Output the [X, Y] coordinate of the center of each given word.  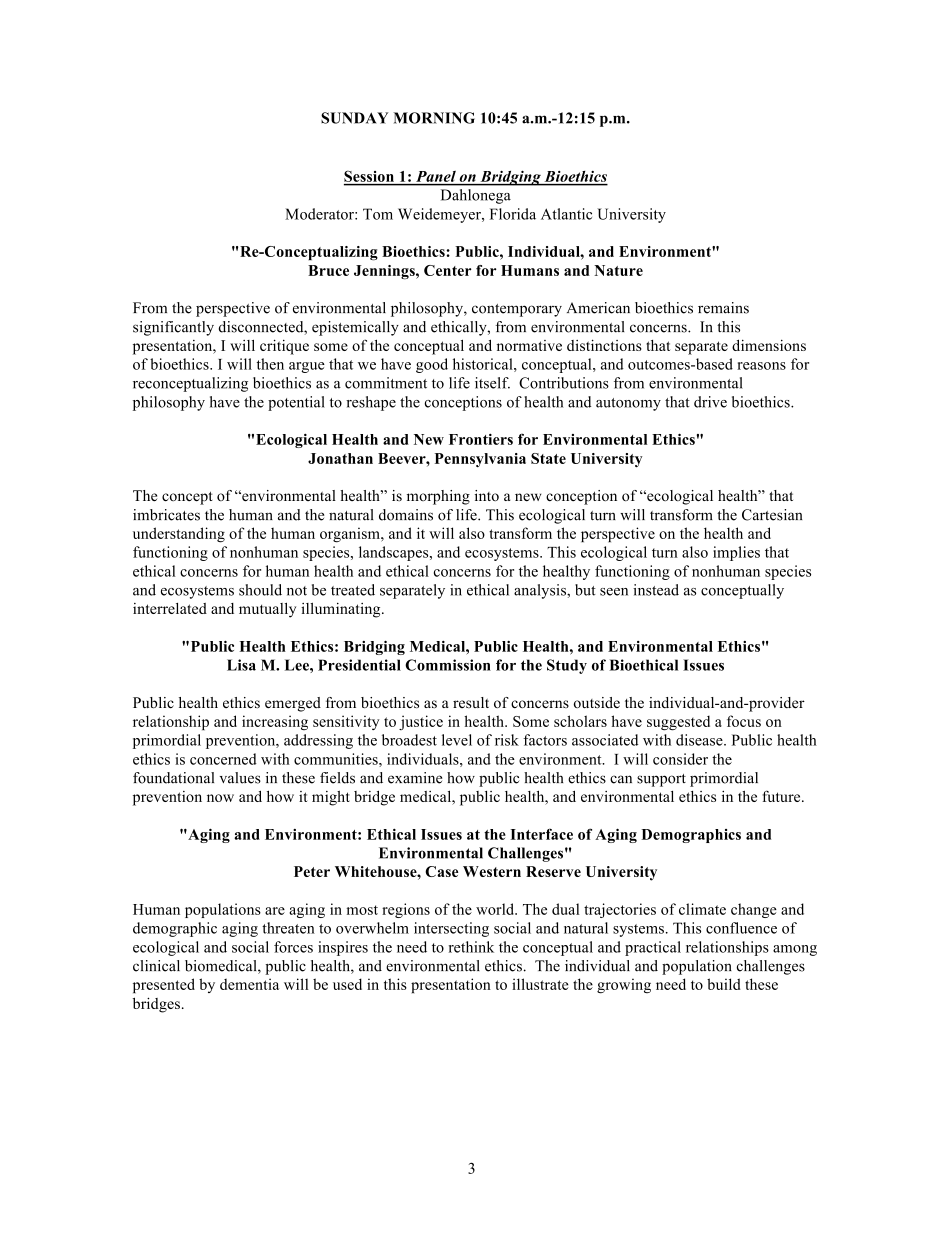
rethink [471, 947]
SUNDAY [354, 118]
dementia [249, 984]
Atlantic [566, 214]
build [724, 984]
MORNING [434, 118]
